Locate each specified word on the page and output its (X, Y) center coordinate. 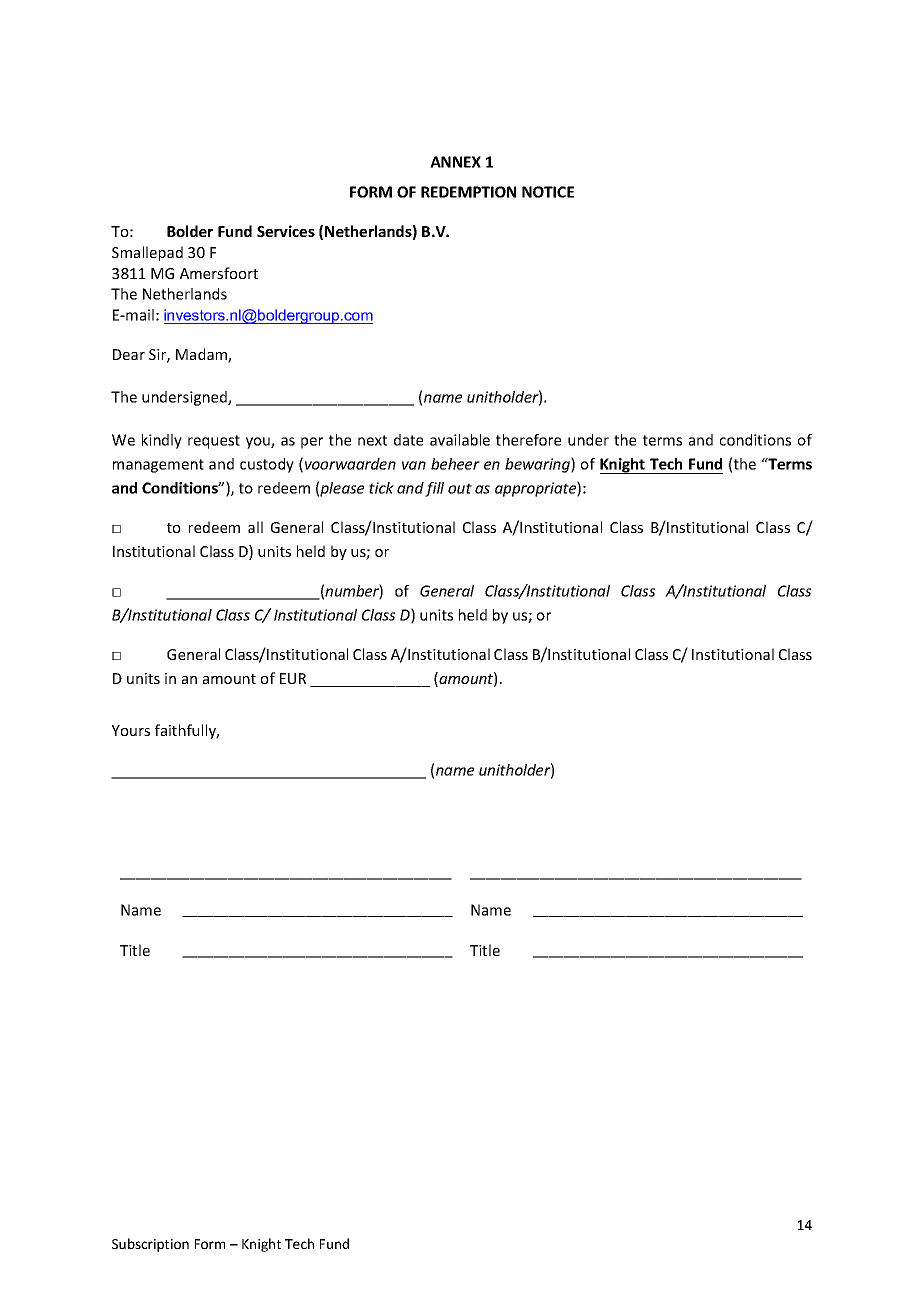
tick (381, 488)
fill (434, 489)
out (460, 488)
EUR (293, 678)
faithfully (187, 731)
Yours (131, 730)
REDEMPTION (468, 192)
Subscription (150, 1245)
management (158, 466)
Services (286, 231)
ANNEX (455, 162)
